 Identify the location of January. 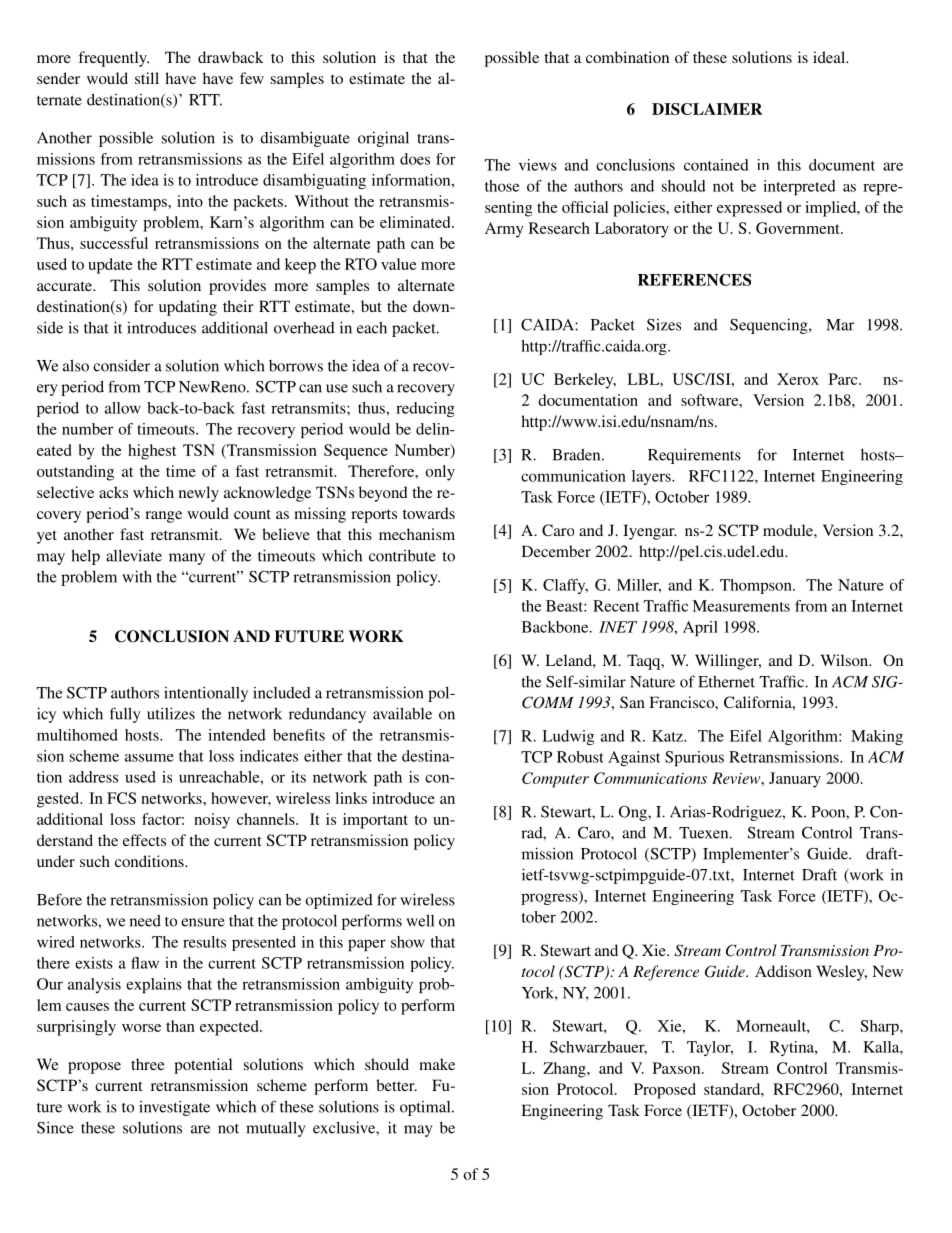
(795, 780).
